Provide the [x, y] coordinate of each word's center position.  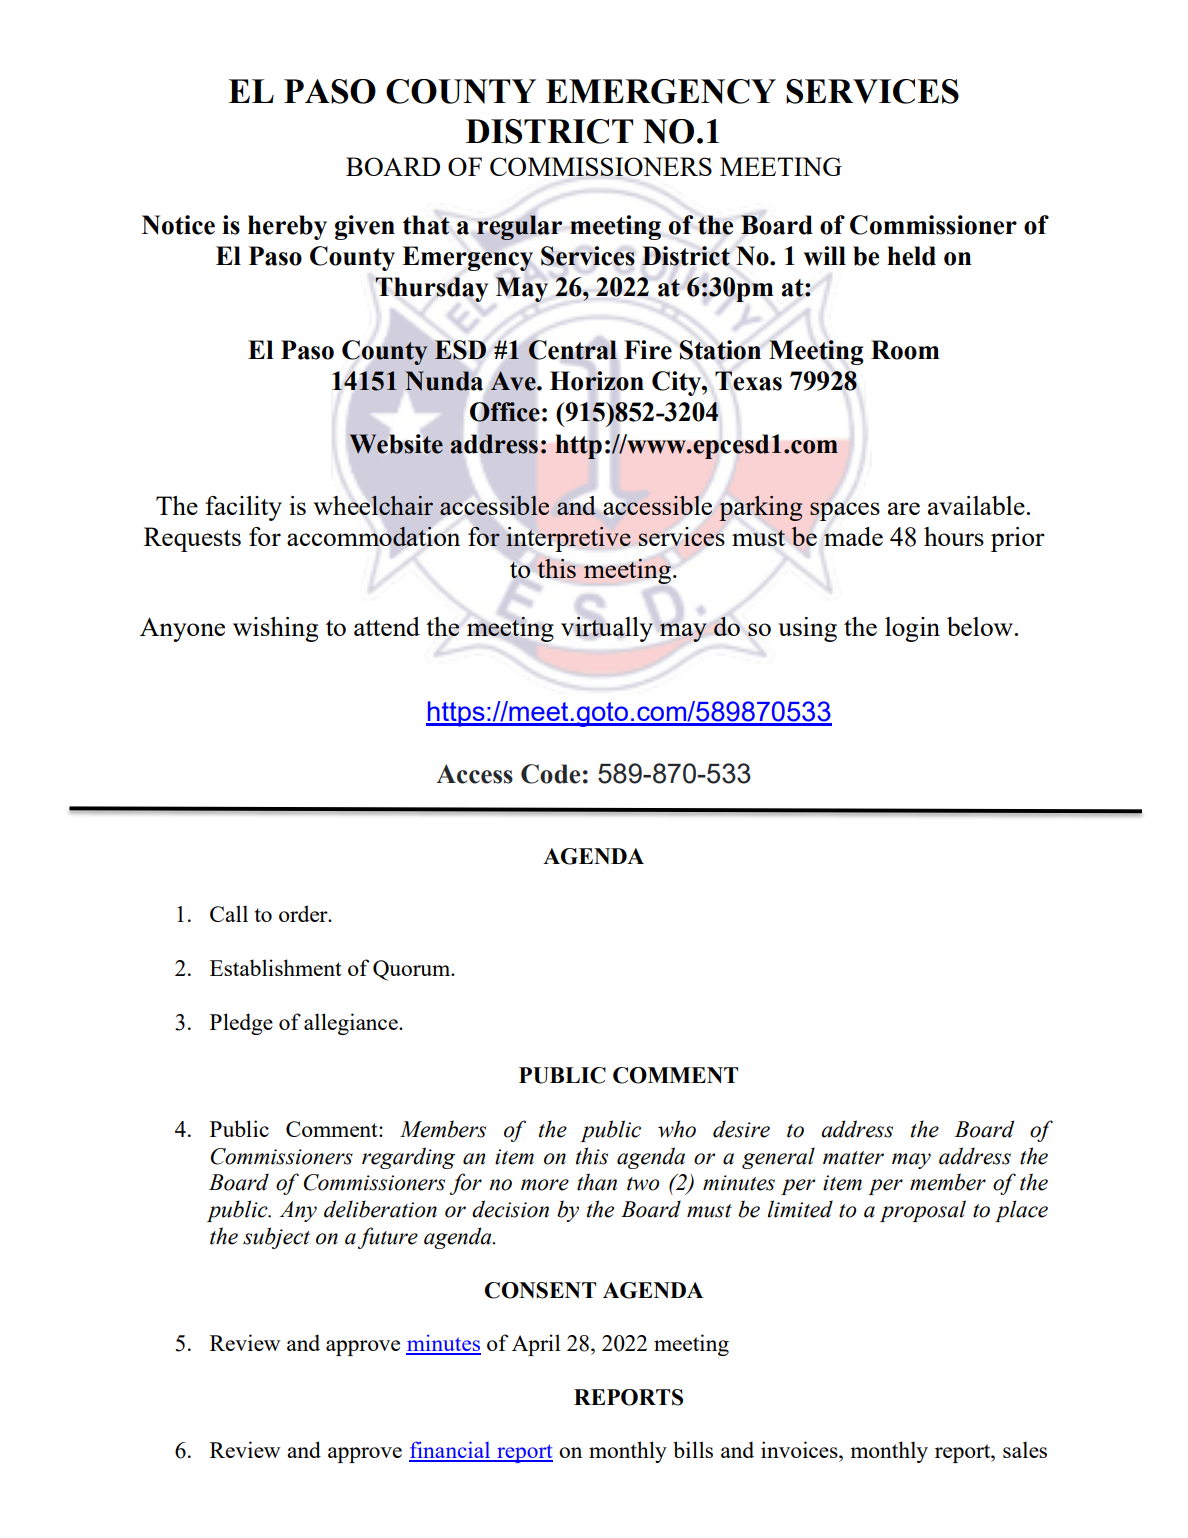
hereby [287, 227]
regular [519, 227]
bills [693, 1449]
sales [1025, 1449]
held [911, 256]
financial [451, 1451]
